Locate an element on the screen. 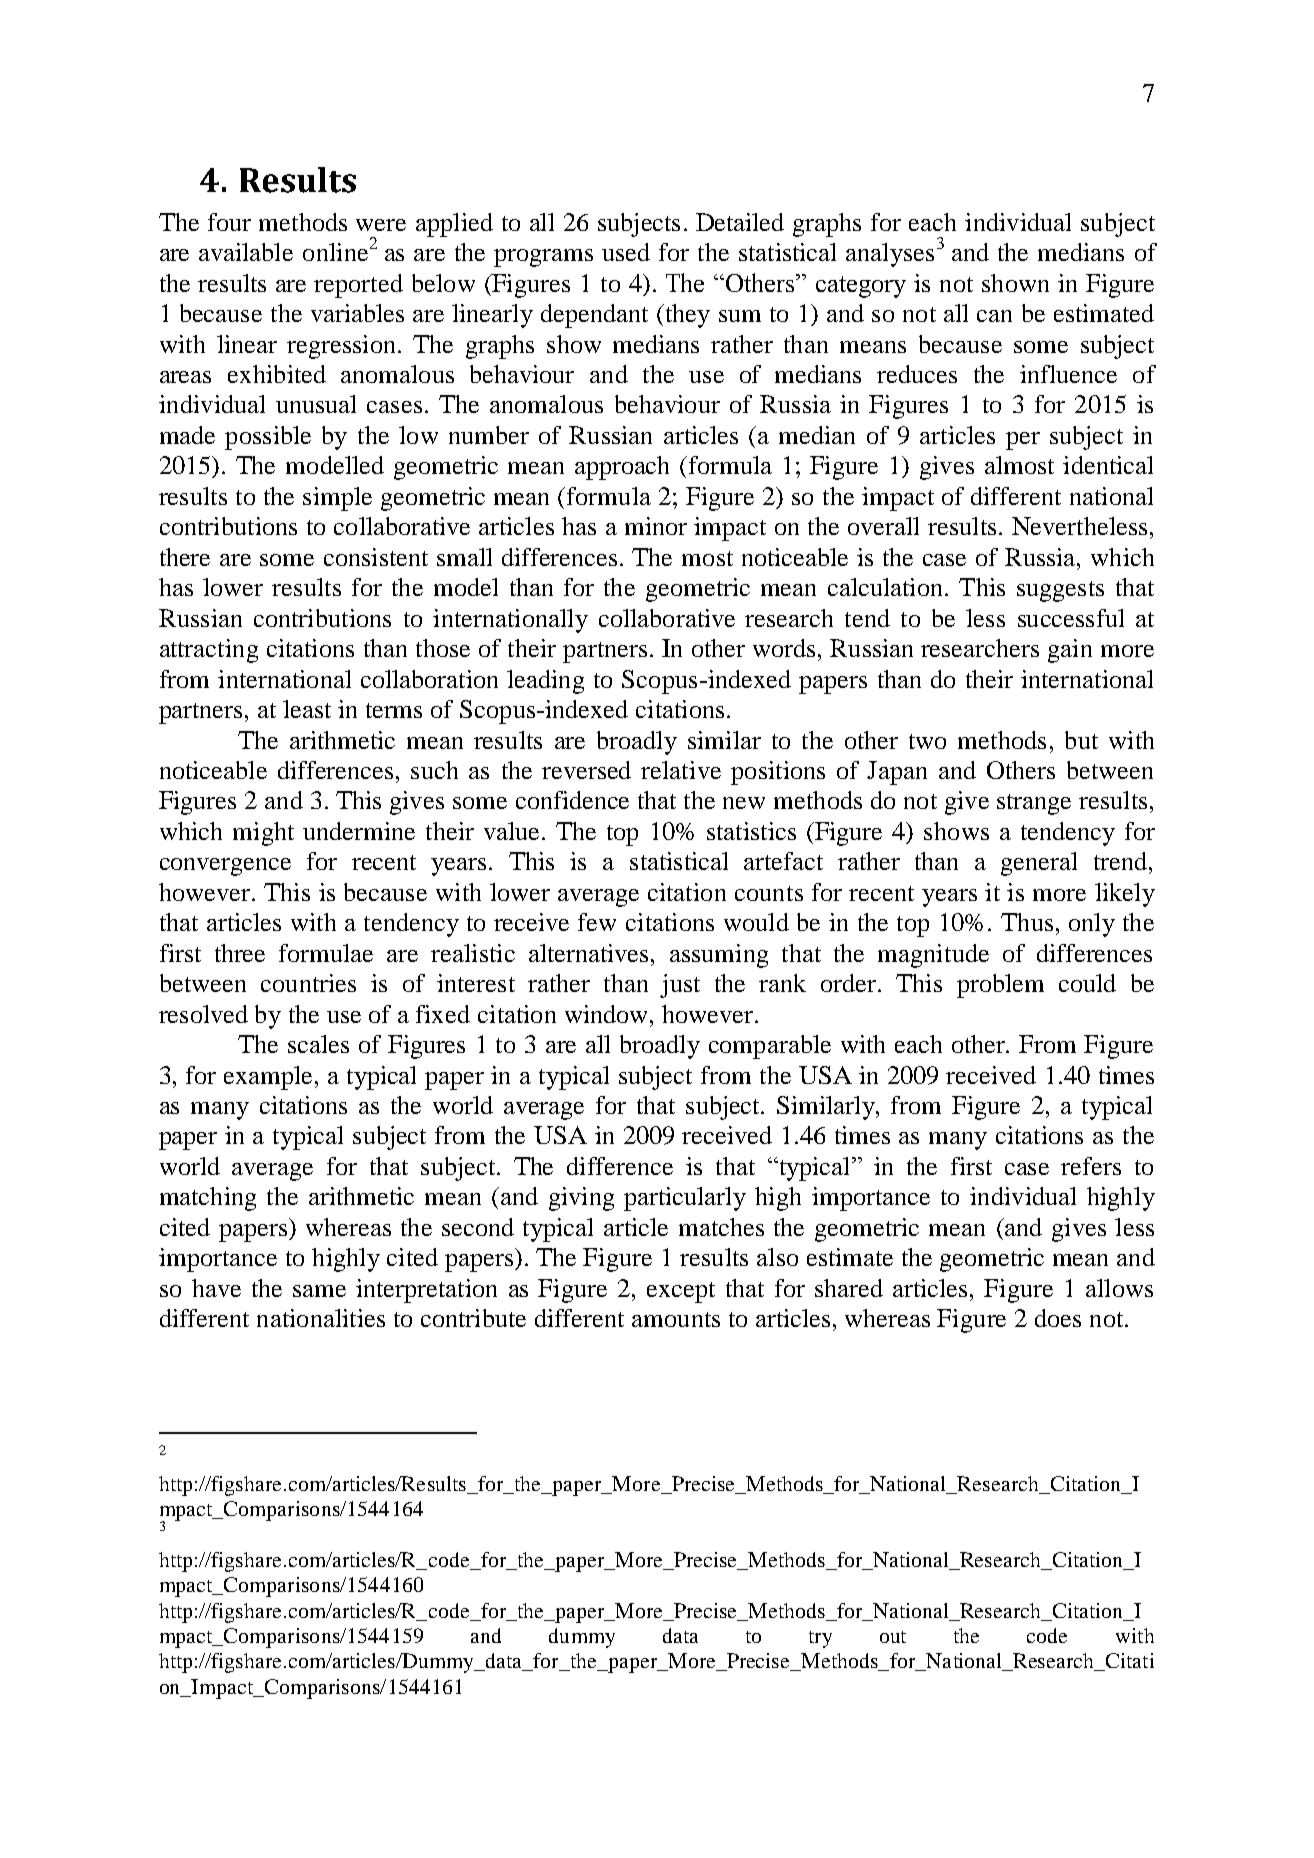 This screenshot has height=1858, width=1314. can is located at coordinates (994, 316).
